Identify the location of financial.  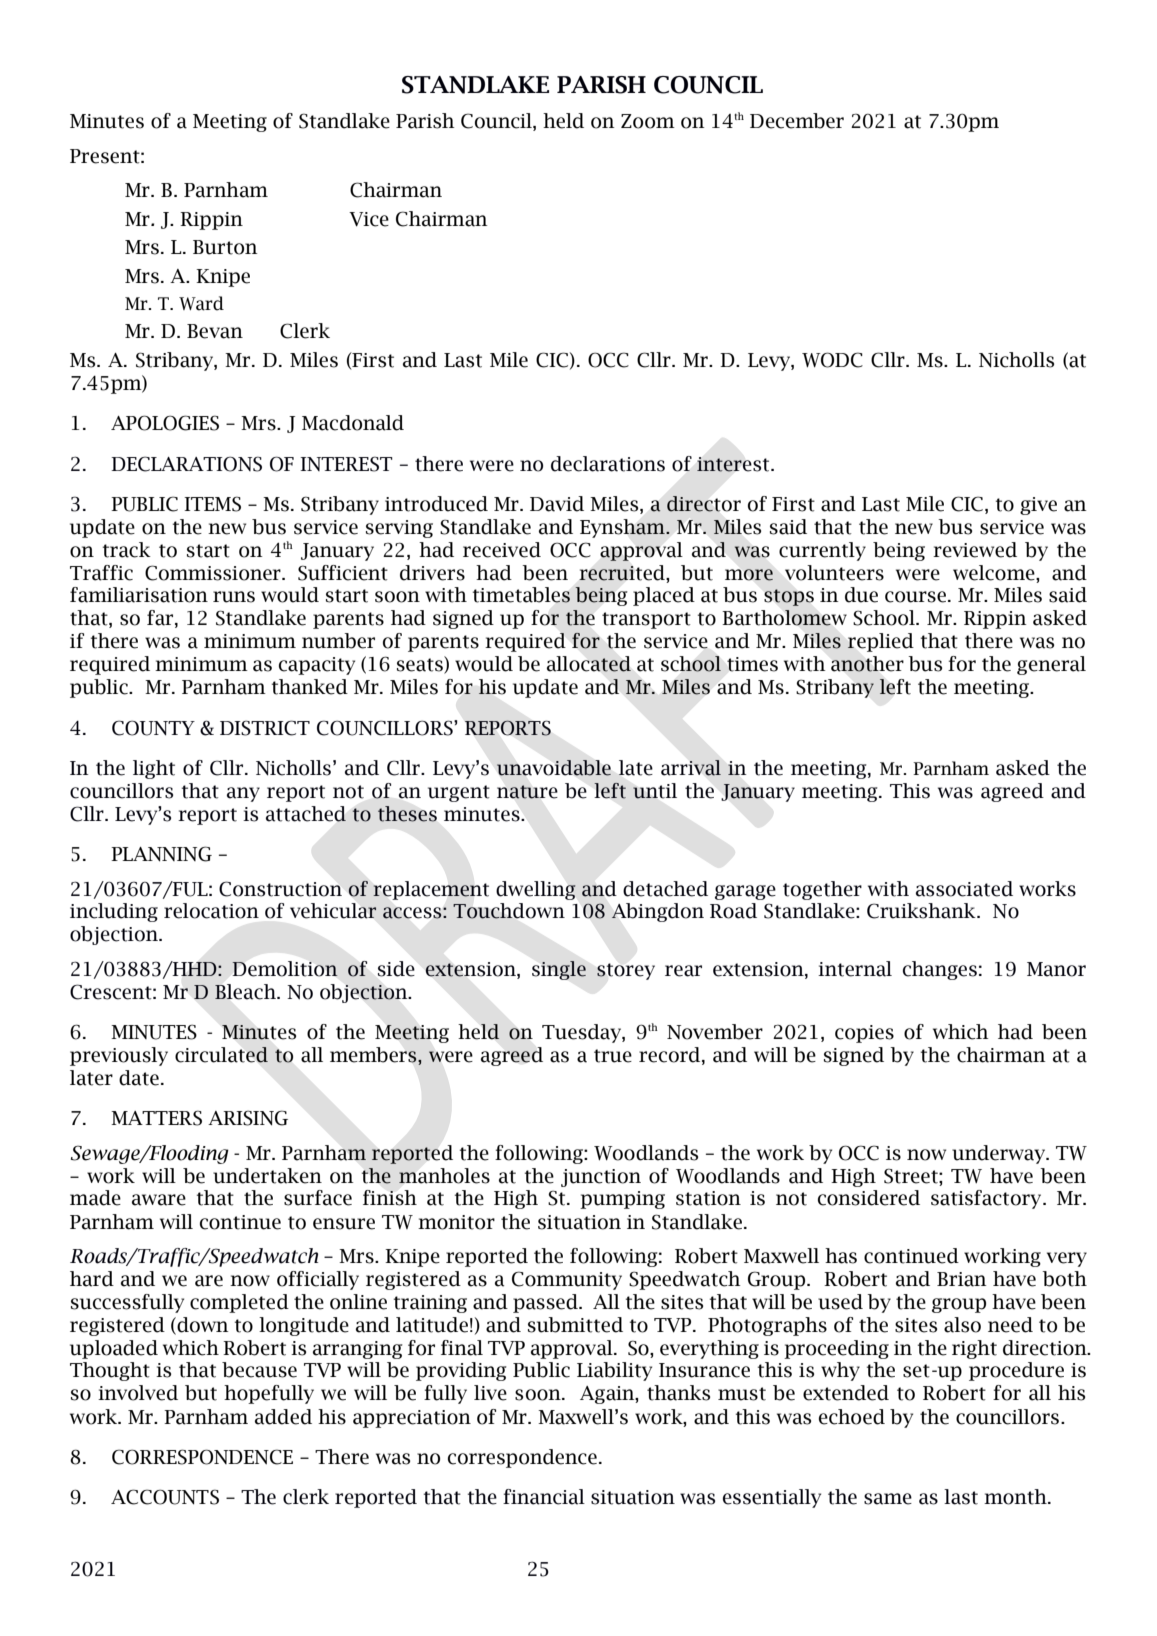
(544, 1497).
